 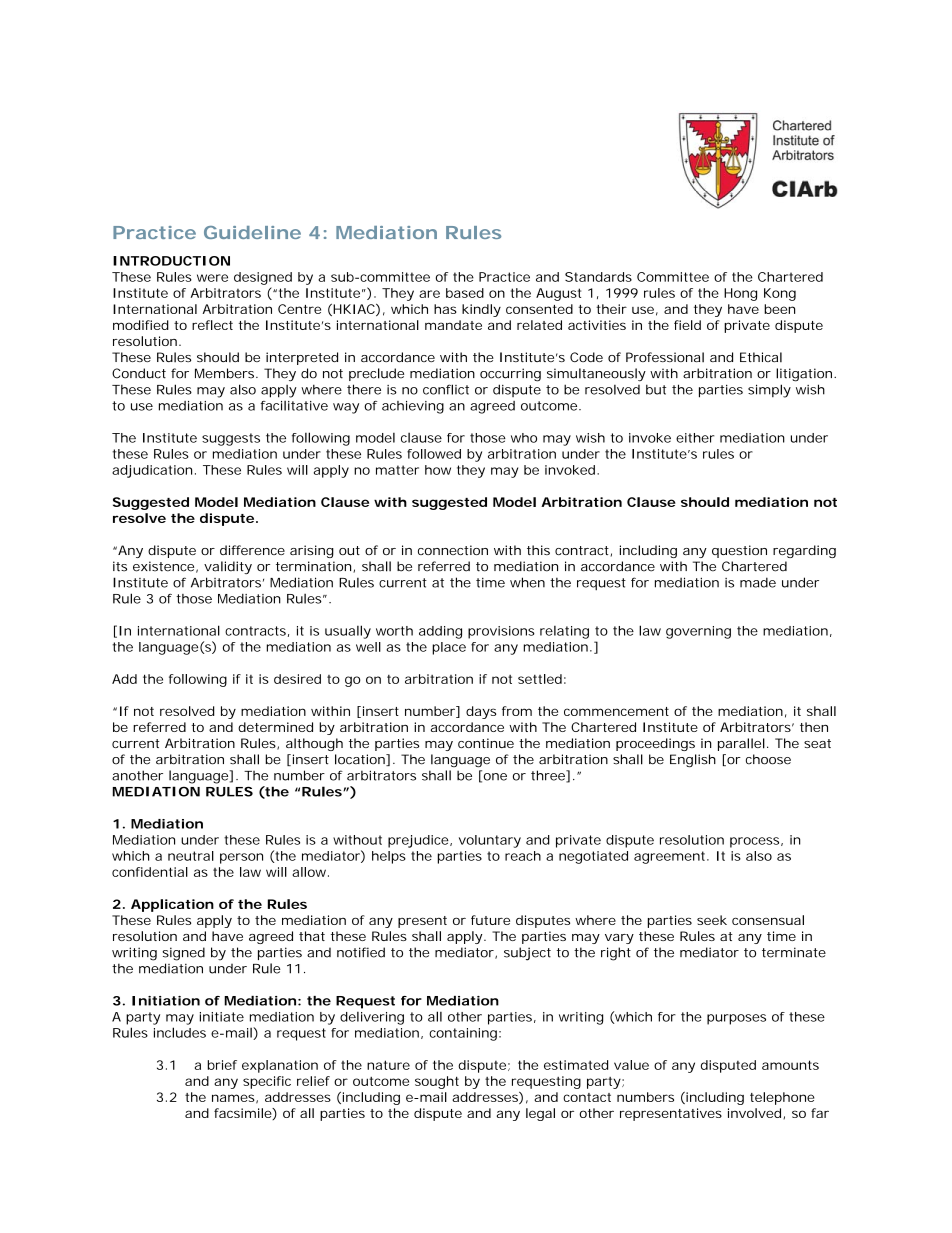 What do you see at coordinates (453, 550) in the screenshot?
I see `connection` at bounding box center [453, 550].
